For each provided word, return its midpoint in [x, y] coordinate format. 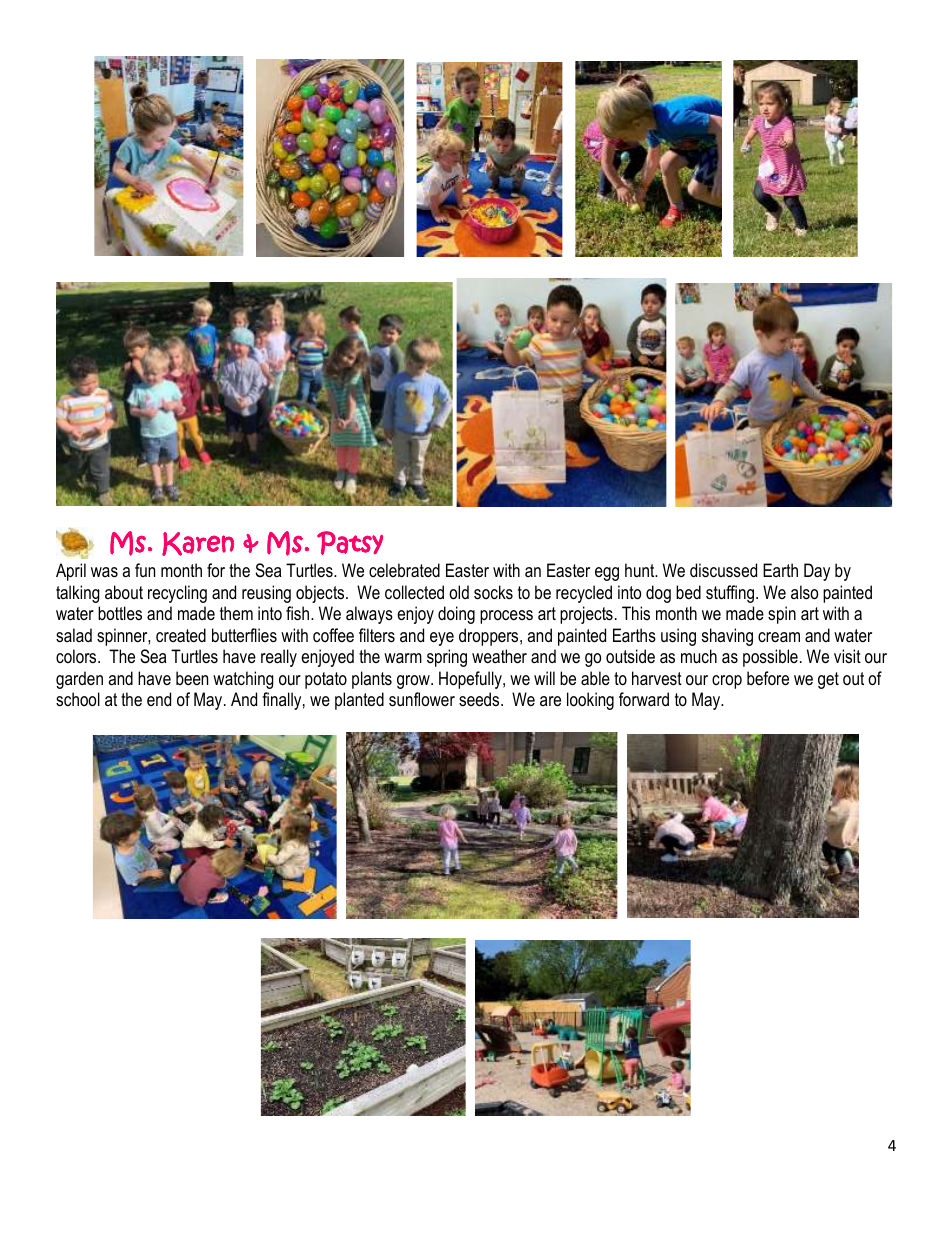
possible [770, 658]
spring [447, 658]
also [804, 592]
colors [77, 656]
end [159, 699]
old [459, 592]
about [124, 592]
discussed [723, 570]
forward [644, 699]
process [506, 617]
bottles [120, 613]
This [636, 613]
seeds [480, 699]
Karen [198, 544]
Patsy [350, 543]
